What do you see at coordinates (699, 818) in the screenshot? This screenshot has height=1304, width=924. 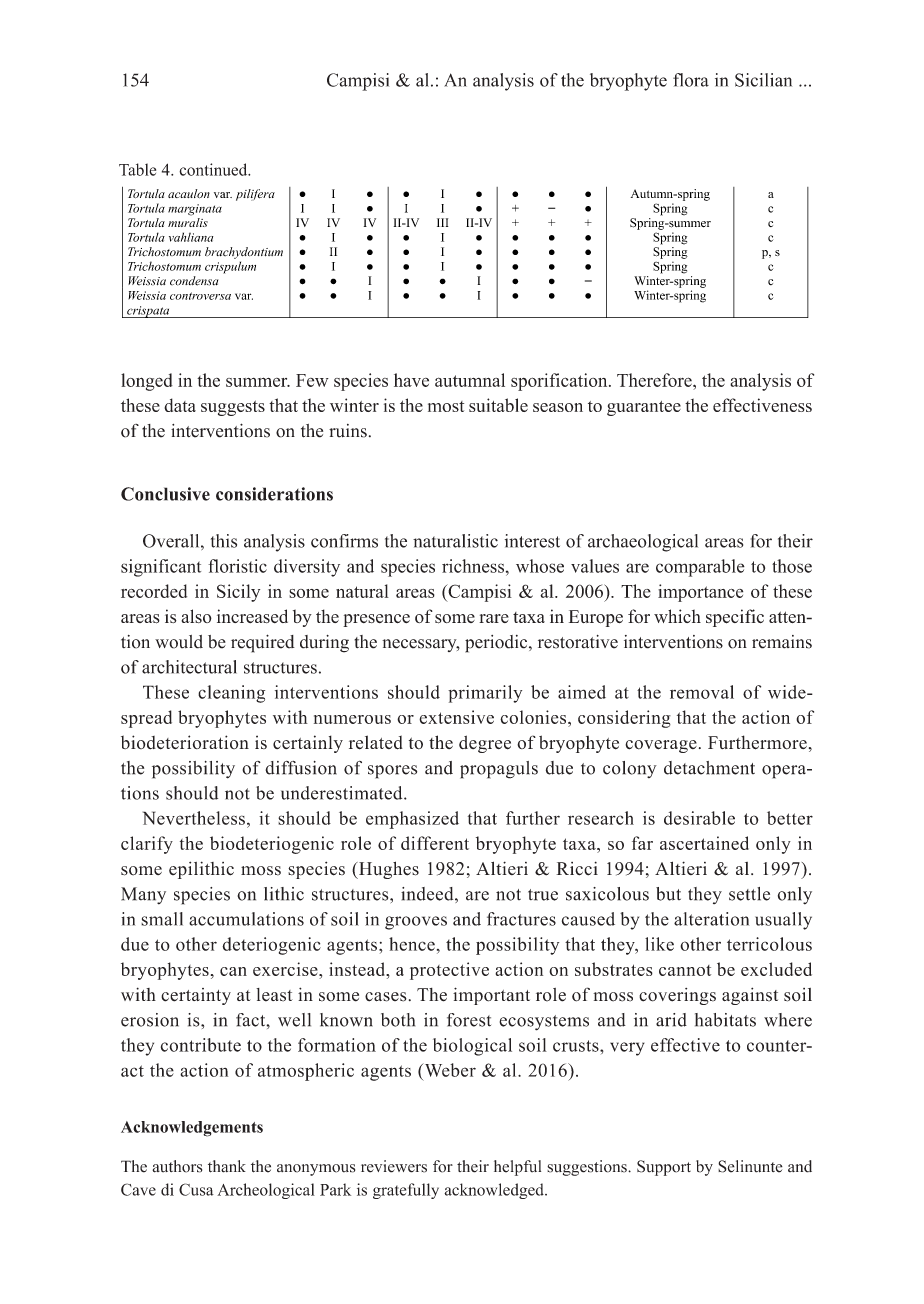 I see `desirable` at bounding box center [699, 818].
